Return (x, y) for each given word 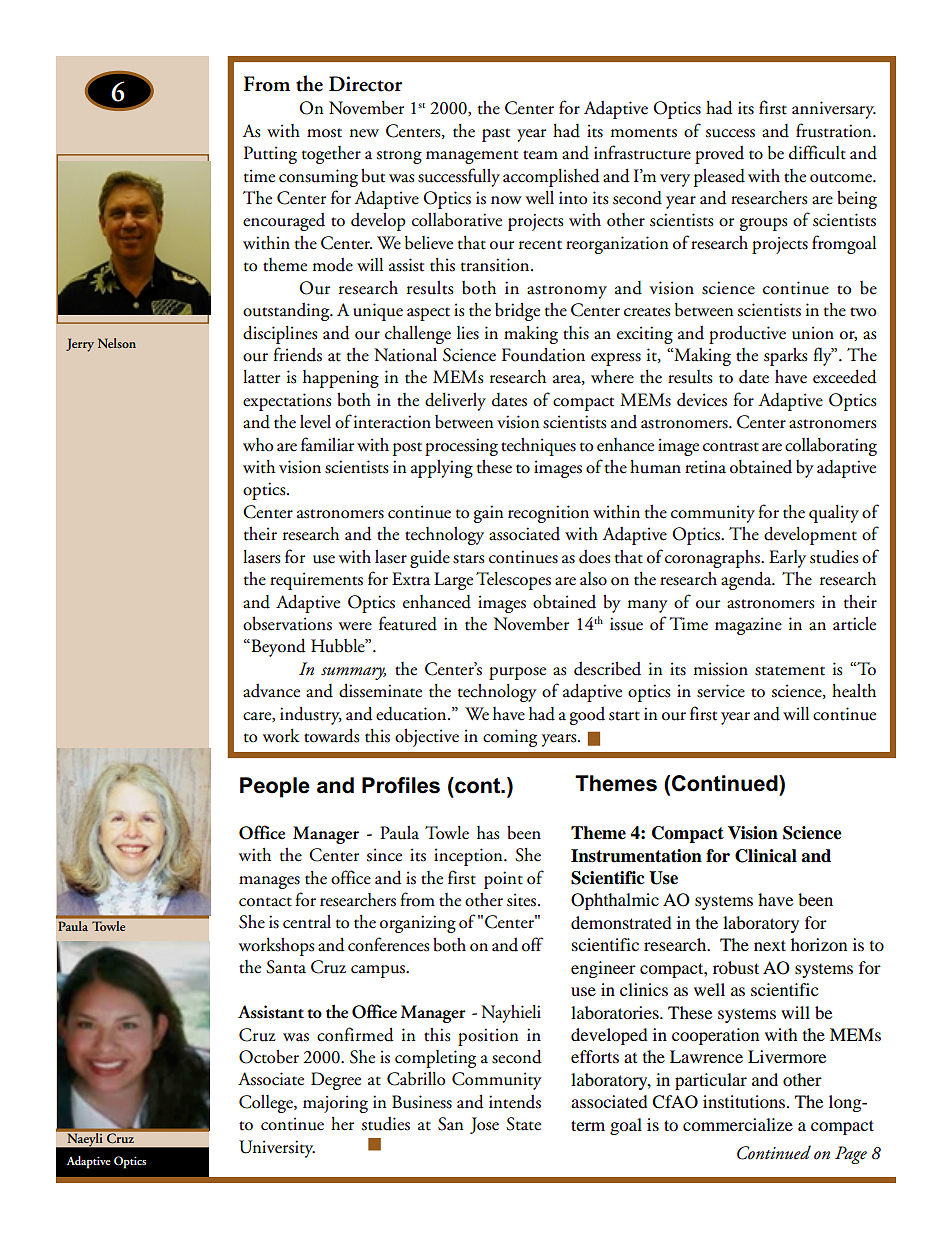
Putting (270, 155)
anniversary (834, 110)
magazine (748, 626)
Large (453, 581)
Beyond (277, 648)
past (496, 135)
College (267, 1104)
